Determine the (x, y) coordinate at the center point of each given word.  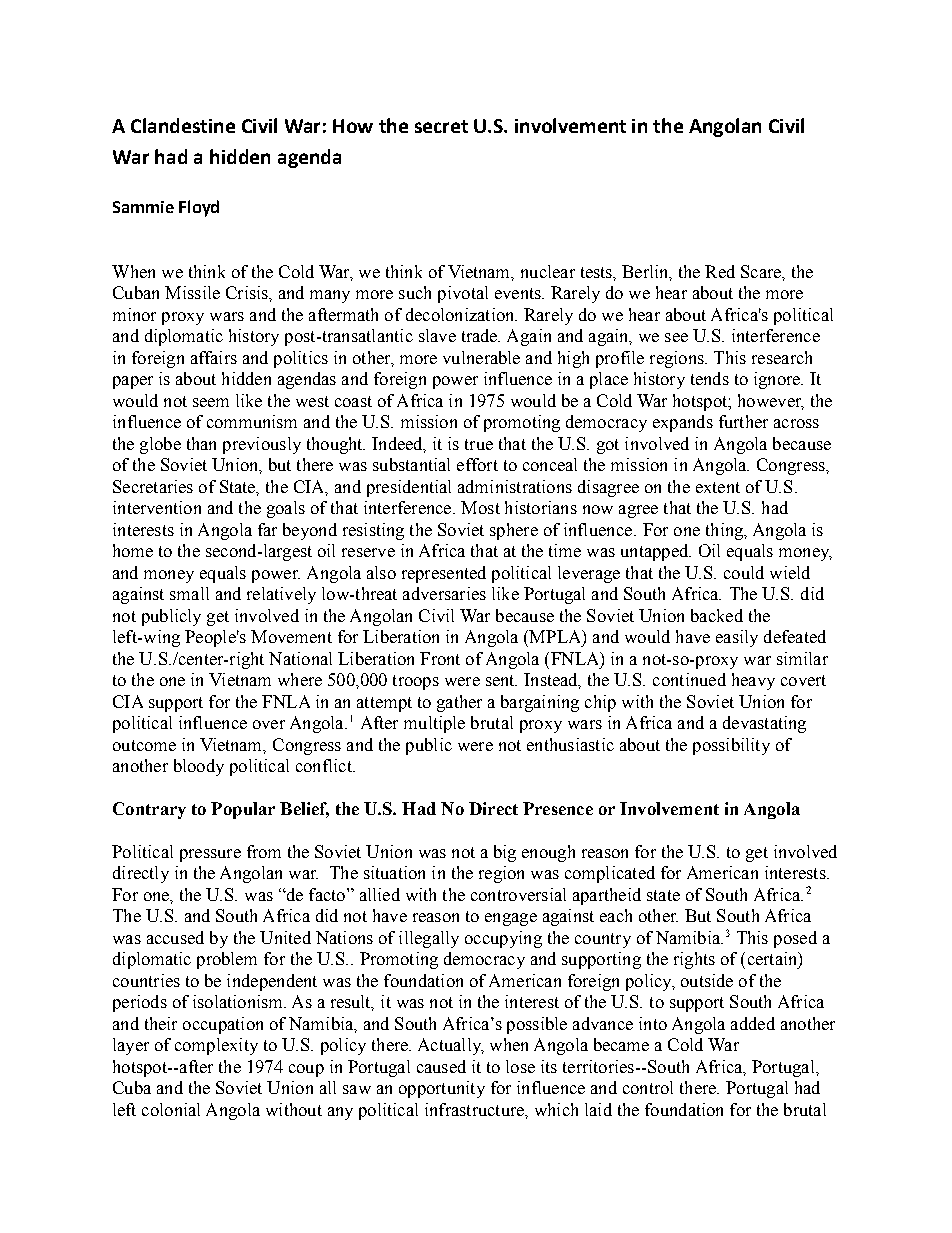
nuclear (548, 271)
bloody (199, 767)
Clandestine (183, 125)
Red (720, 271)
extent (718, 487)
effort (477, 464)
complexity (216, 1046)
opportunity (442, 1089)
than (201, 443)
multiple (434, 724)
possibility (731, 746)
